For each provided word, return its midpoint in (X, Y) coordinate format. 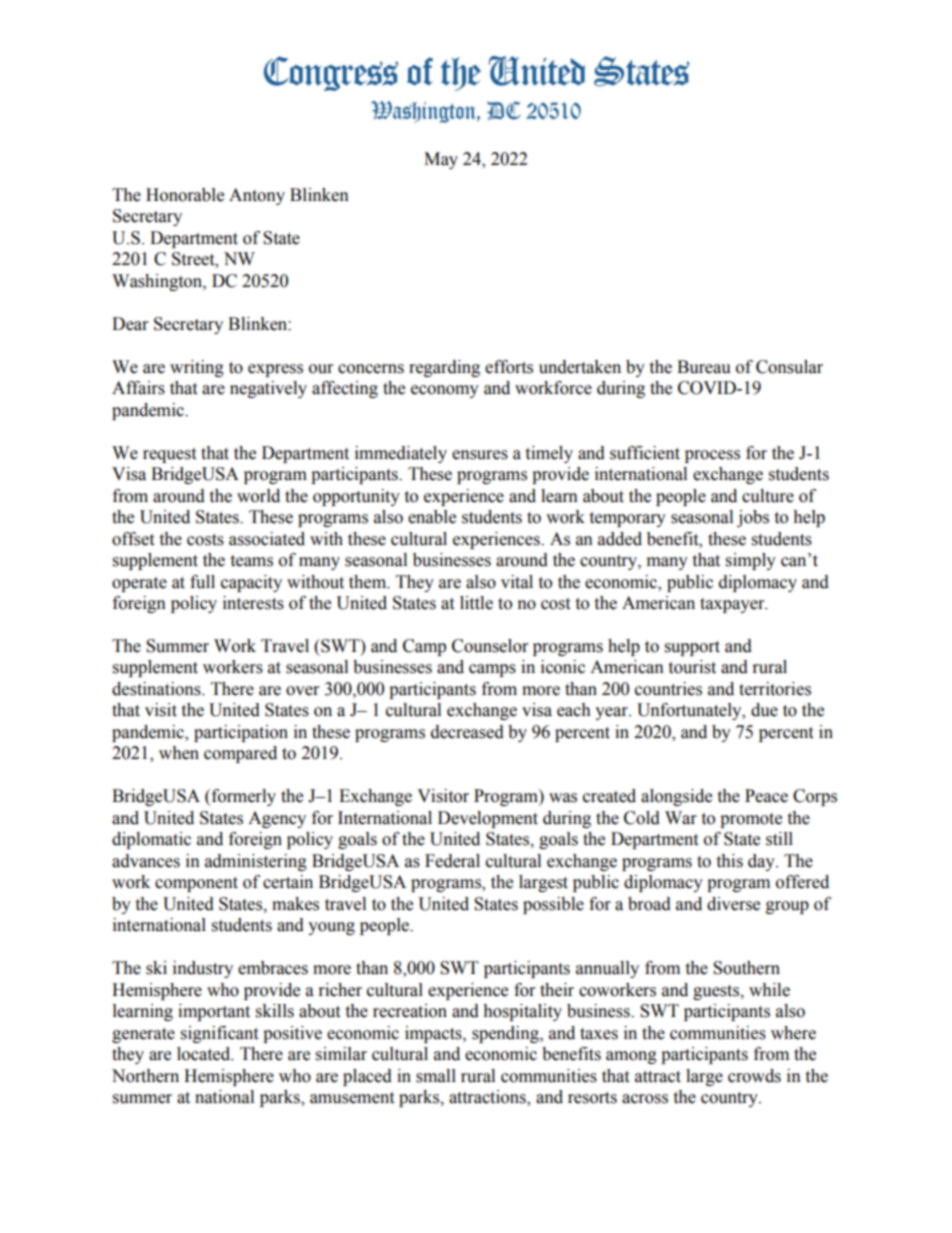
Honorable (185, 195)
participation (241, 733)
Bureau (704, 367)
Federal (452, 861)
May (441, 160)
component (196, 884)
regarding (444, 368)
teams (251, 561)
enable (432, 517)
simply (751, 561)
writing (197, 368)
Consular (789, 367)
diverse (733, 904)
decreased (467, 732)
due (764, 710)
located (205, 1054)
